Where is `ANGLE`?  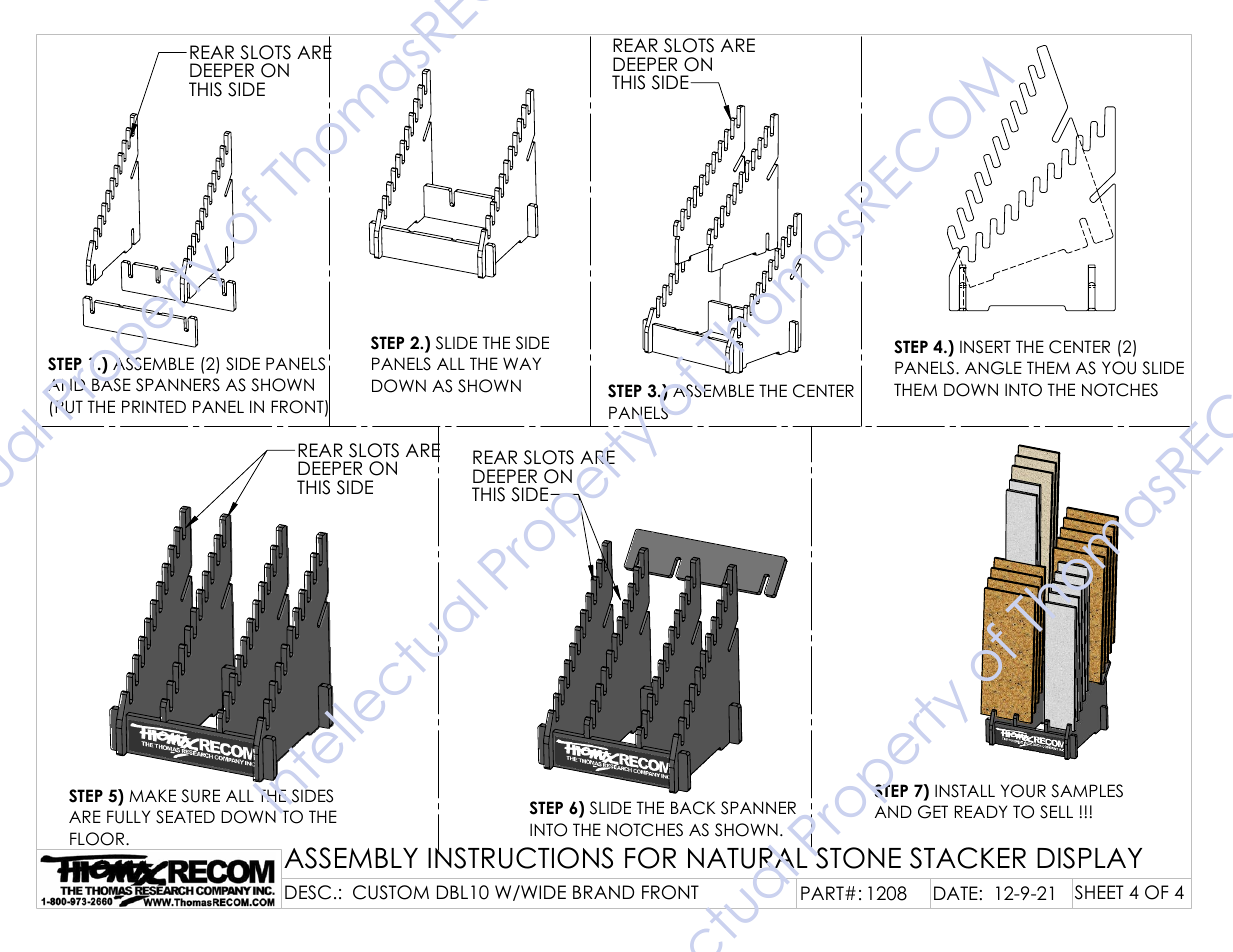
ANGLE is located at coordinates (993, 368).
